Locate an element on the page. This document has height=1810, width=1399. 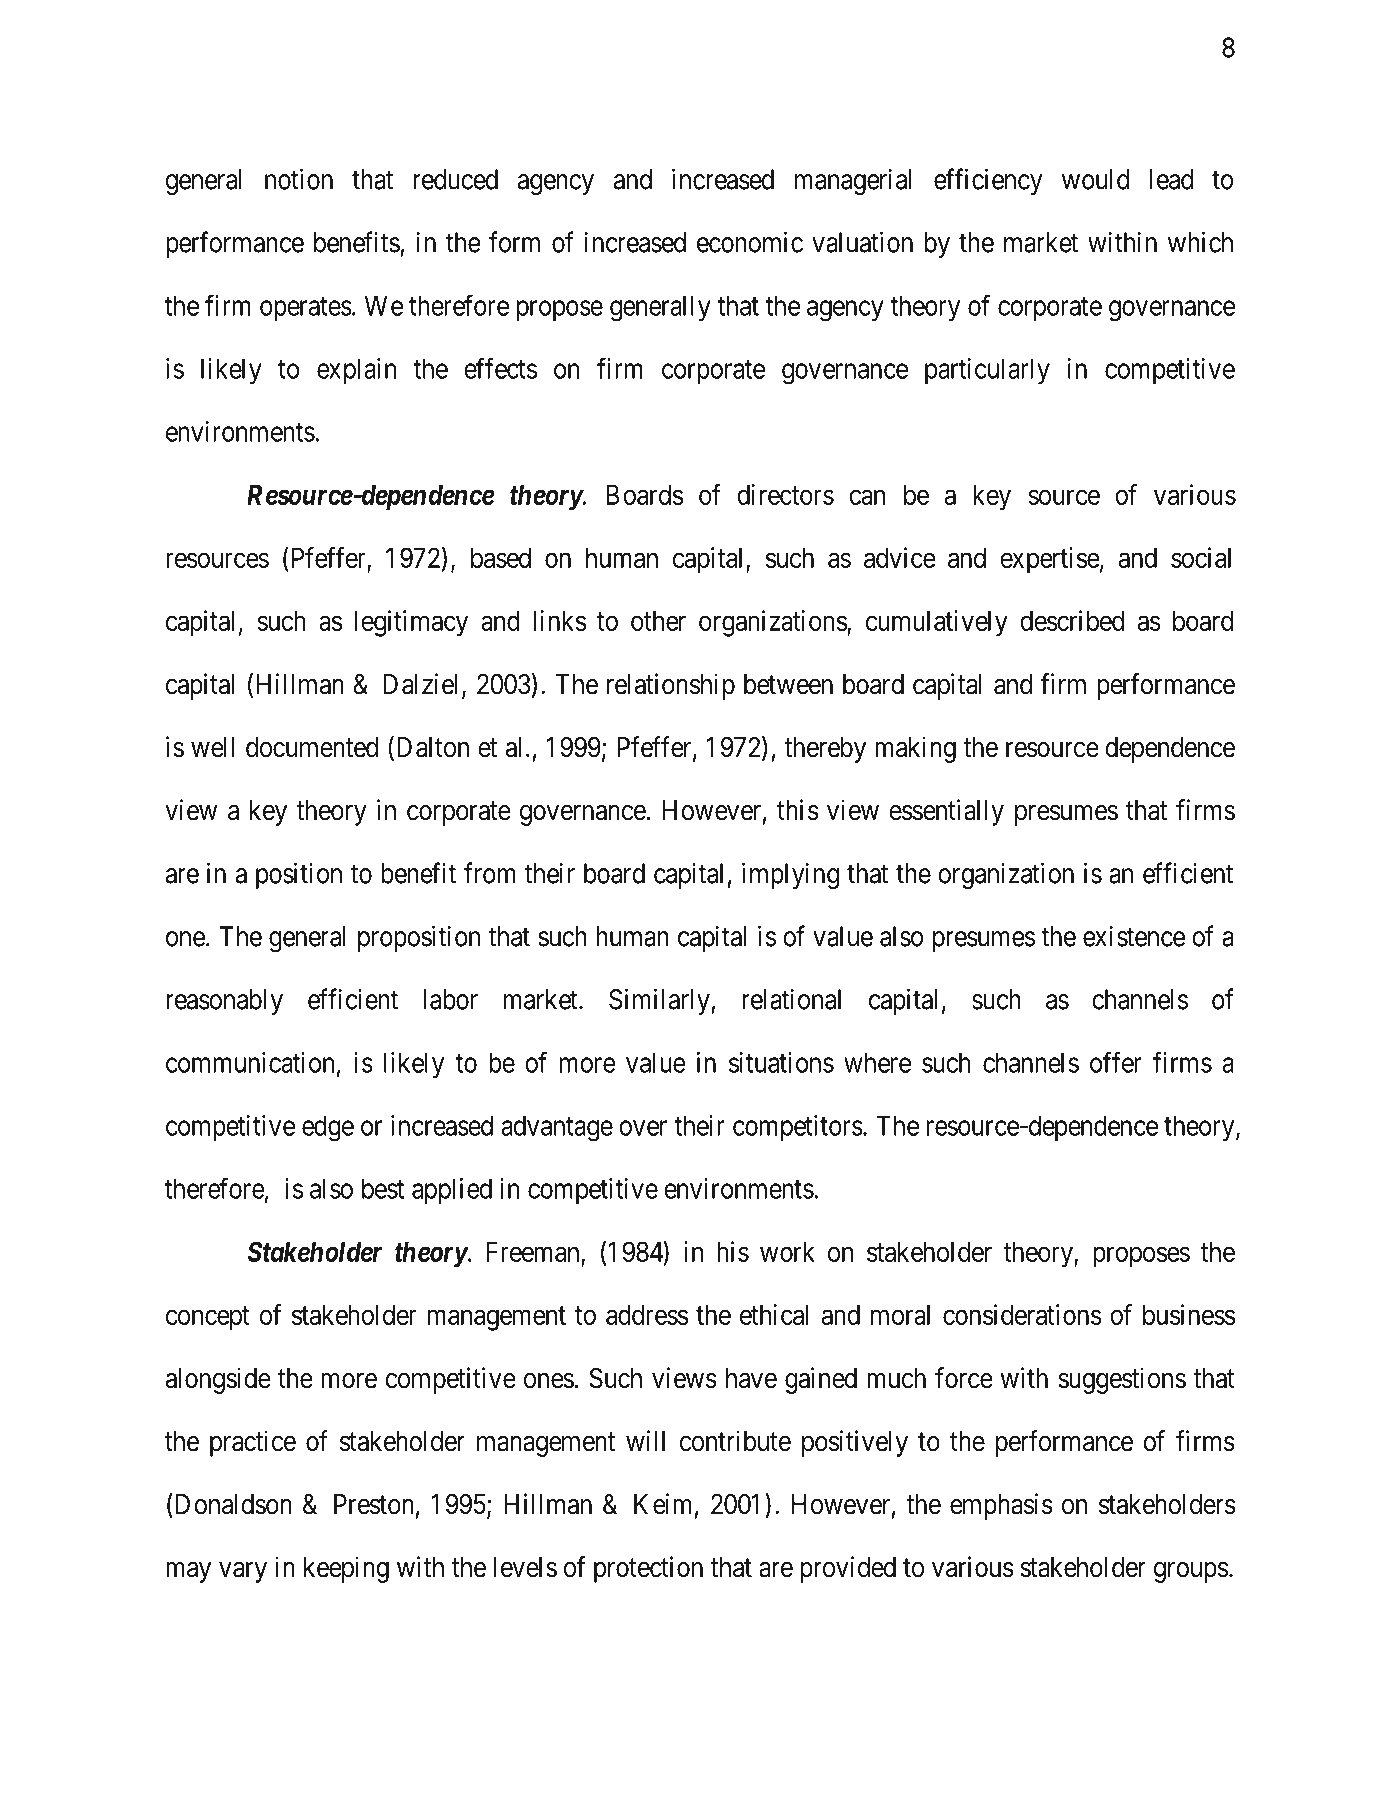
economic is located at coordinates (750, 242).
